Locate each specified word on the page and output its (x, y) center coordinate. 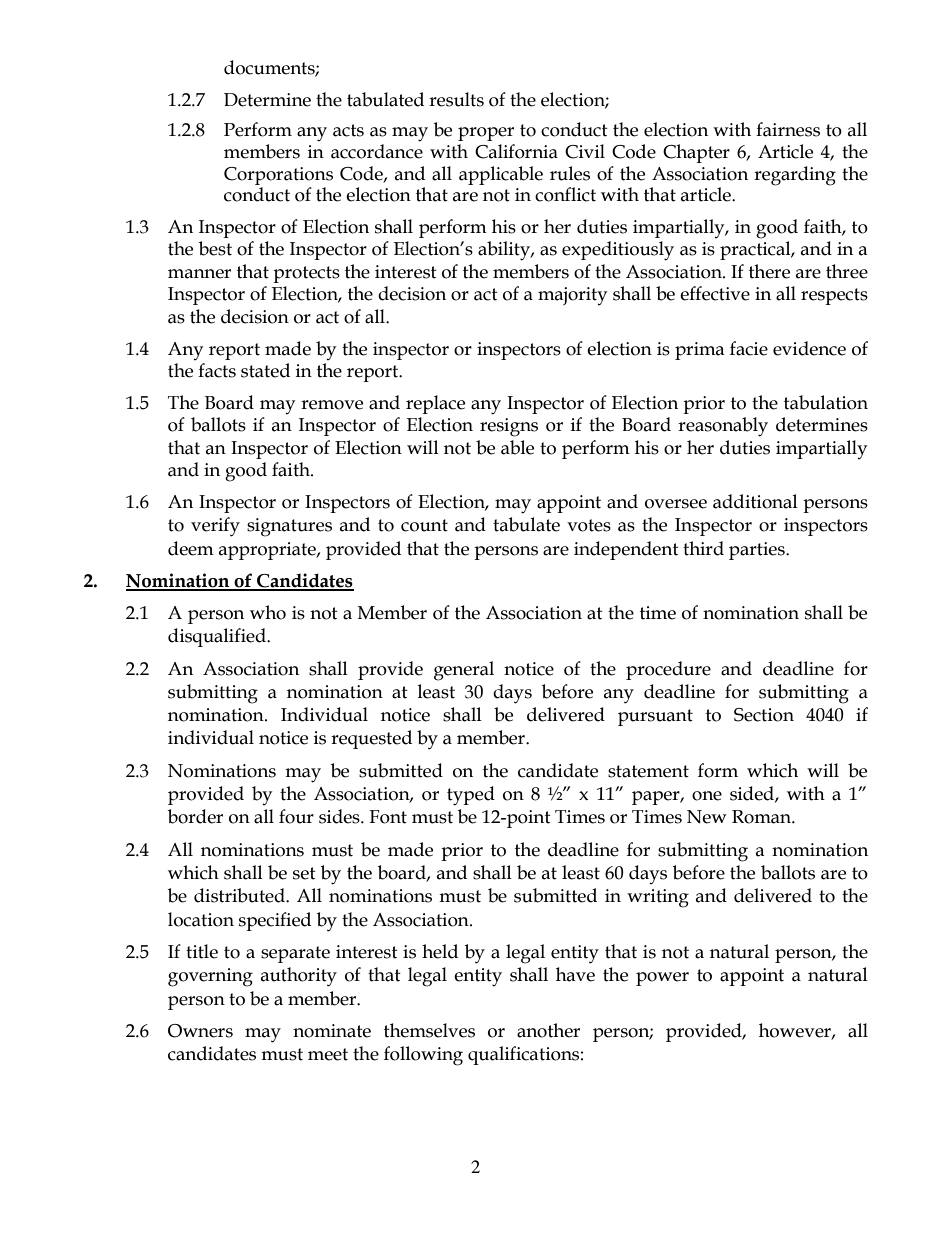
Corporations (278, 176)
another (548, 1030)
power (662, 979)
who (268, 612)
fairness (788, 129)
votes (589, 525)
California (516, 151)
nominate (332, 1031)
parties (758, 551)
